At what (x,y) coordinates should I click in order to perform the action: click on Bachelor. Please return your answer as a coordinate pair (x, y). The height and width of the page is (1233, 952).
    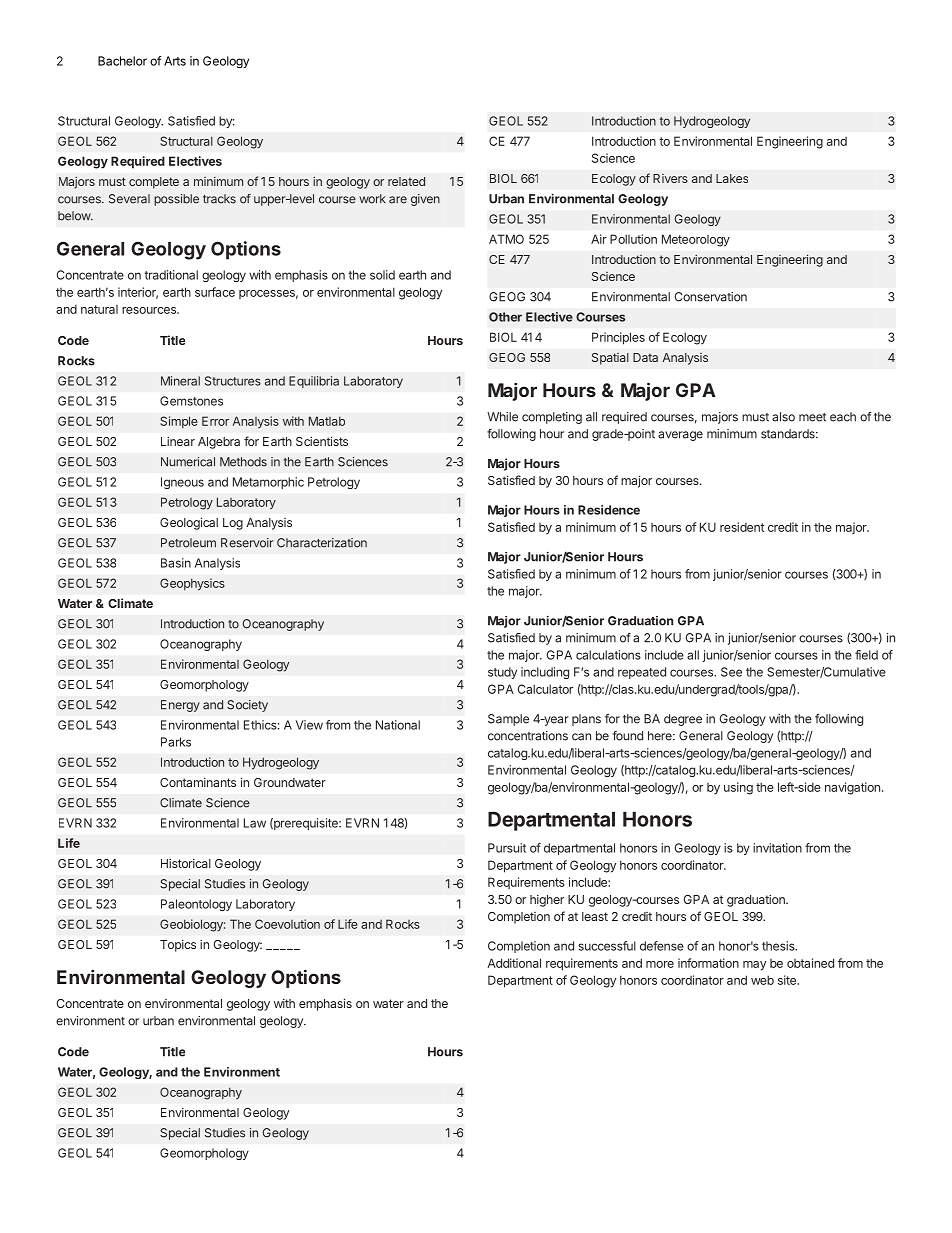
    Looking at the image, I should click on (122, 61).
